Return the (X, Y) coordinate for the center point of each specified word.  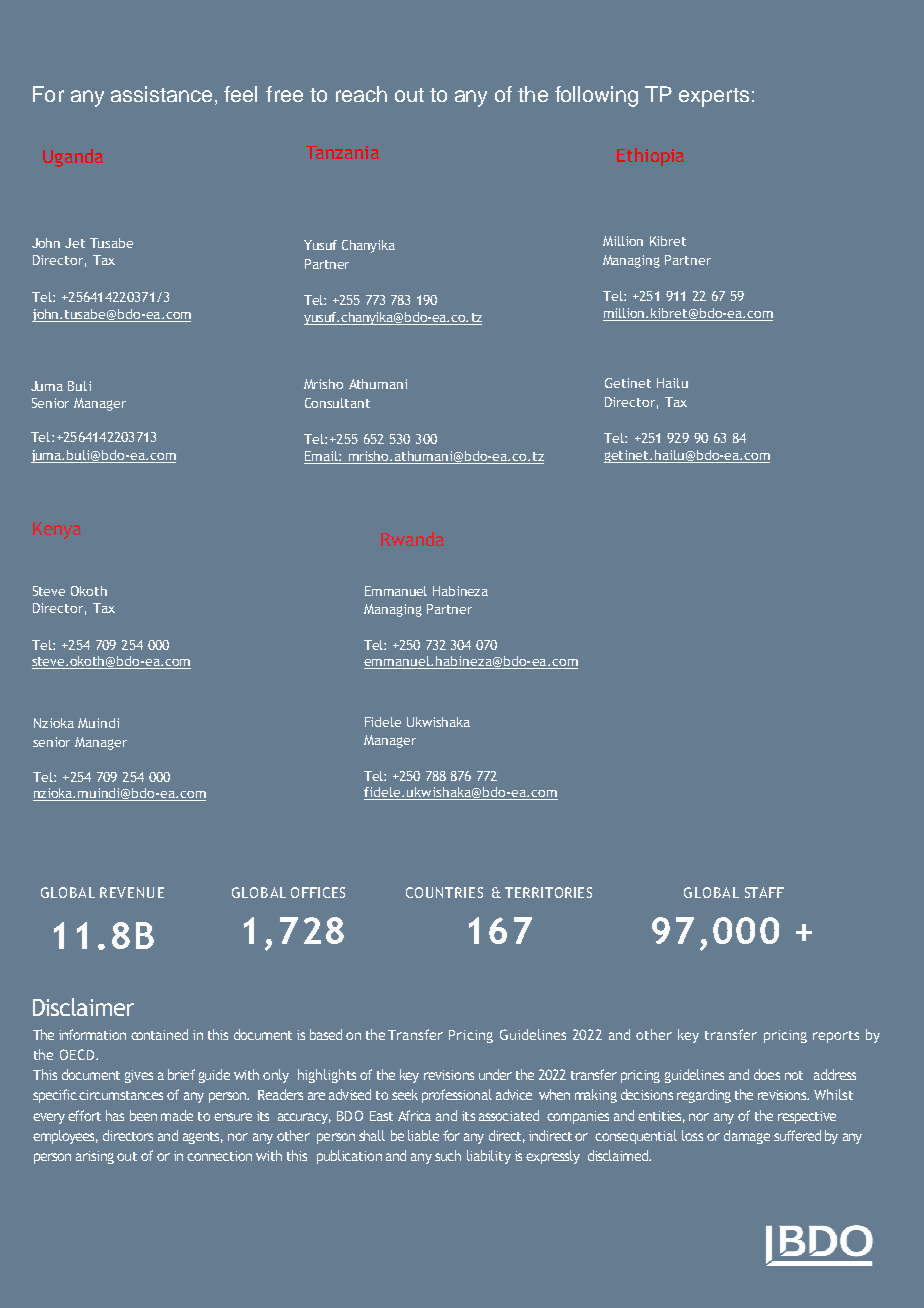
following (596, 96)
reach (361, 94)
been (143, 1115)
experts (714, 97)
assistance (161, 94)
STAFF (764, 892)
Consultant (337, 403)
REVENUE (132, 892)
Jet (75, 243)
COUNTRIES (444, 892)
